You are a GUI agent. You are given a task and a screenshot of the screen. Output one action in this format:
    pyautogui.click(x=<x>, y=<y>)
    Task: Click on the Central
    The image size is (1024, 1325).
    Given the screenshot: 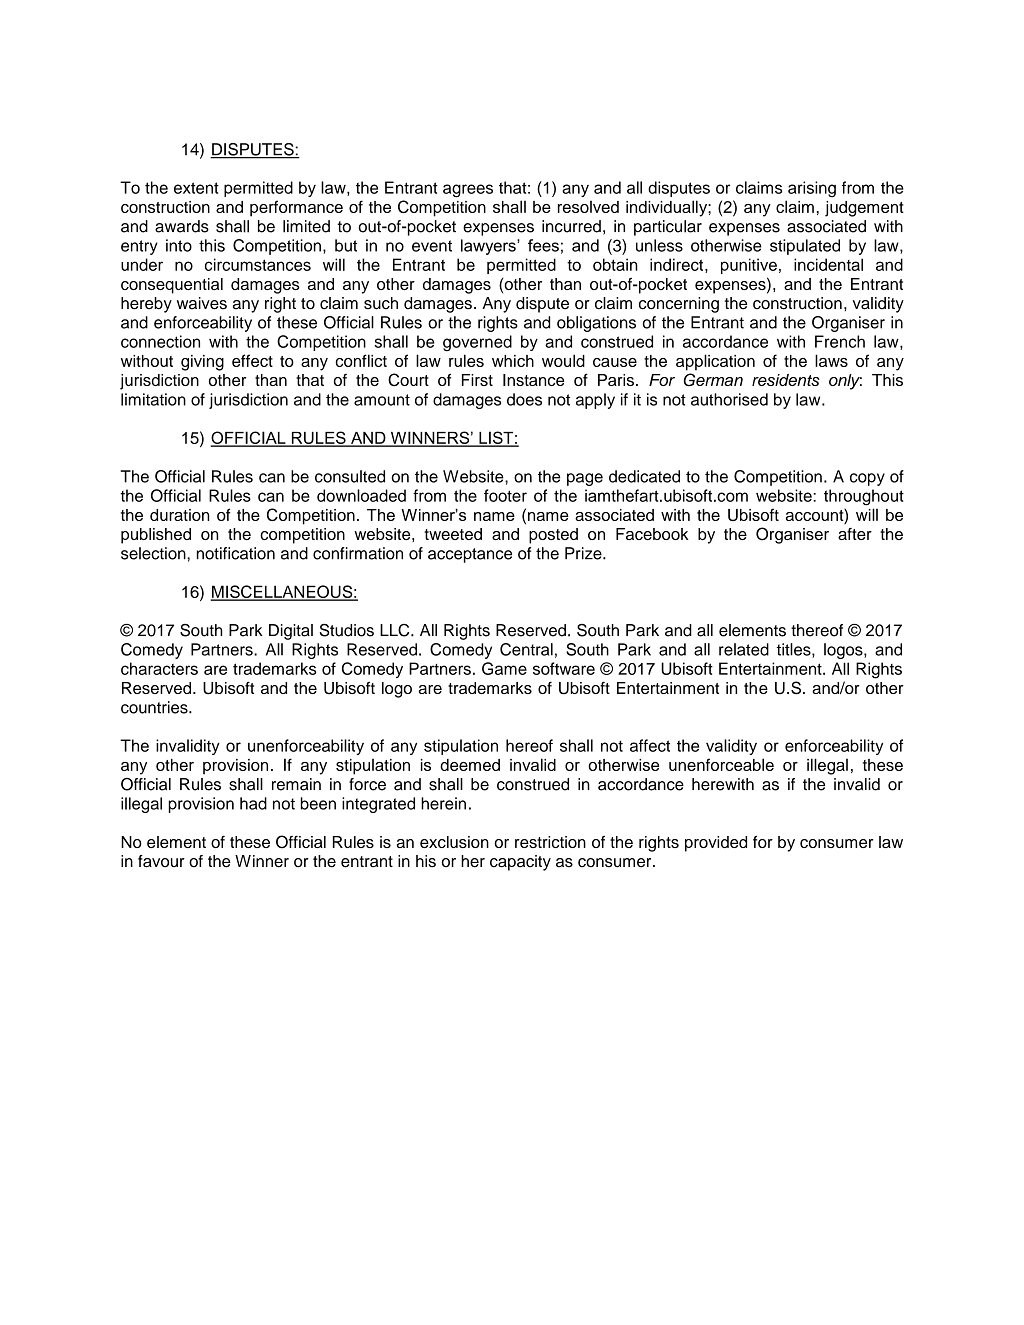 What is the action you would take?
    pyautogui.click(x=526, y=649)
